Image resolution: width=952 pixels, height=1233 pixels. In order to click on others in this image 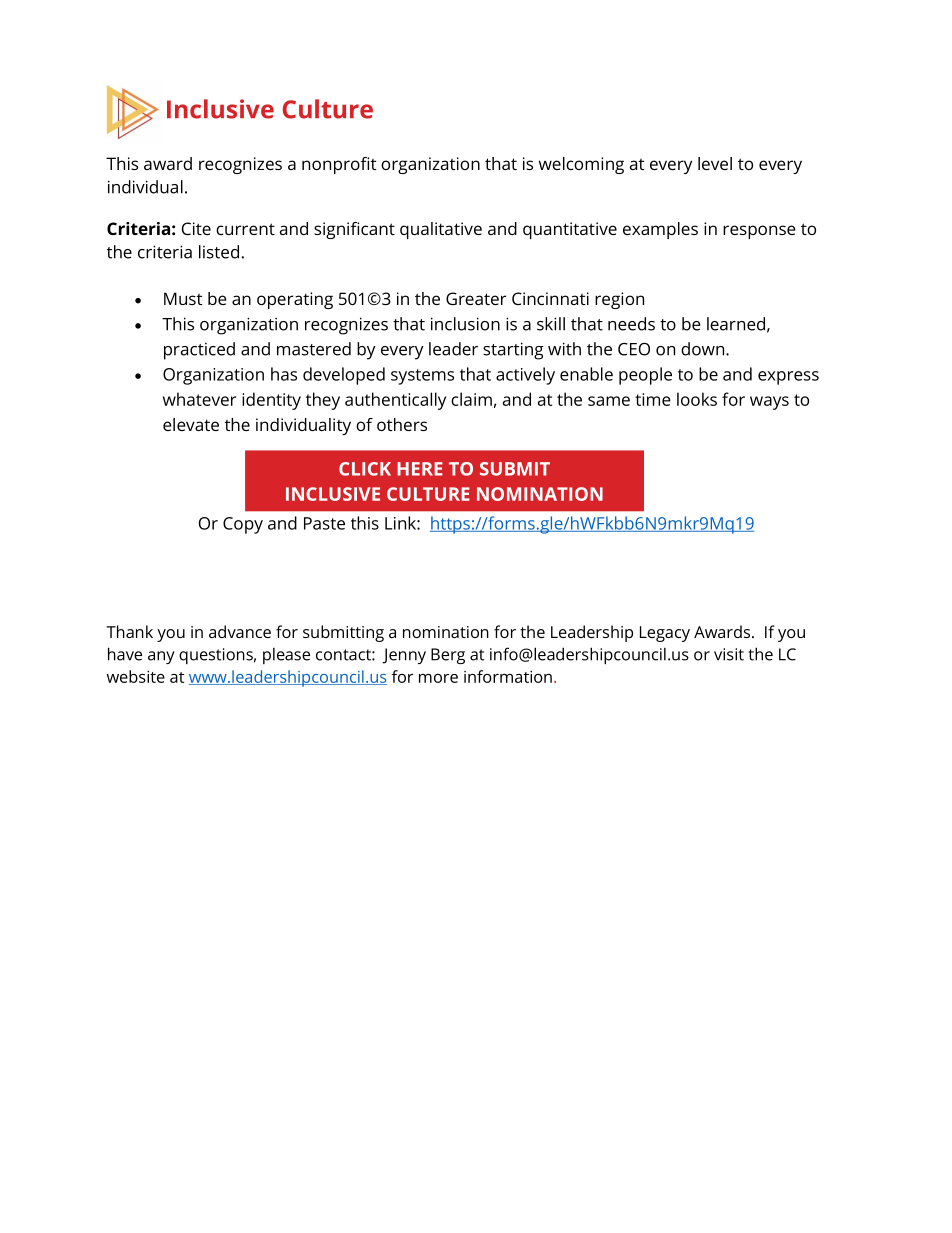, I will do `click(402, 424)`.
